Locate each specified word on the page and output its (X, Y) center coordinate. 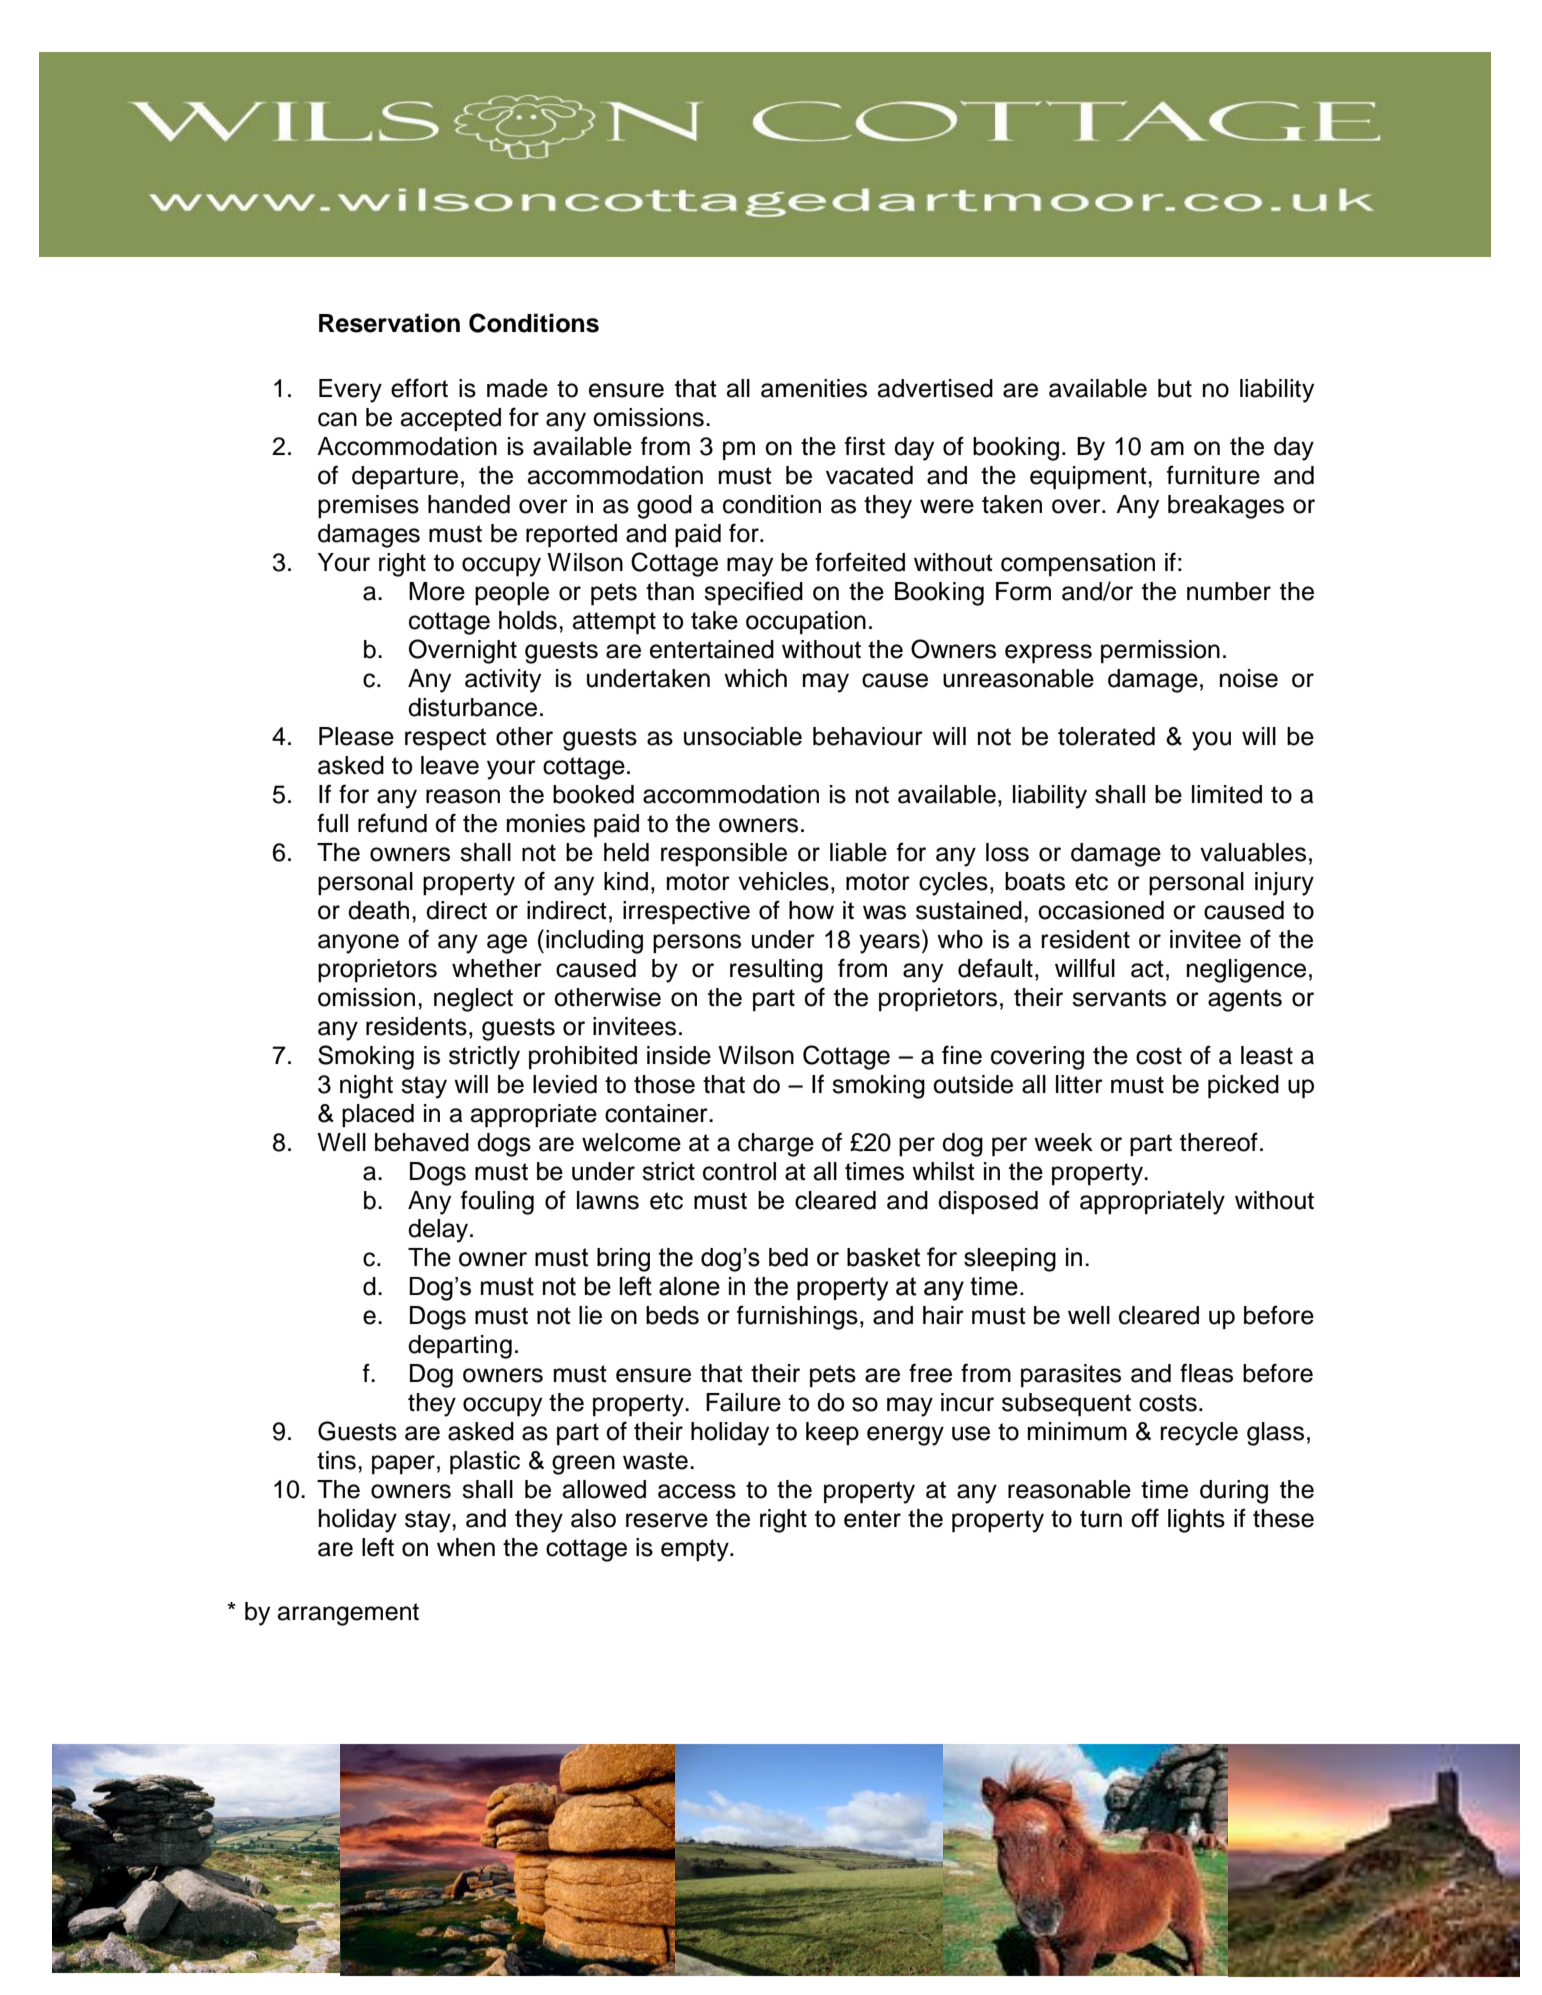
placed (378, 1116)
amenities (814, 388)
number (1229, 591)
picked (1243, 1087)
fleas (1206, 1373)
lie (590, 1315)
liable (858, 852)
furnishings (797, 1317)
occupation (806, 623)
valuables (1253, 852)
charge (776, 1145)
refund (392, 823)
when (466, 1547)
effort (419, 388)
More (437, 591)
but (1175, 388)
